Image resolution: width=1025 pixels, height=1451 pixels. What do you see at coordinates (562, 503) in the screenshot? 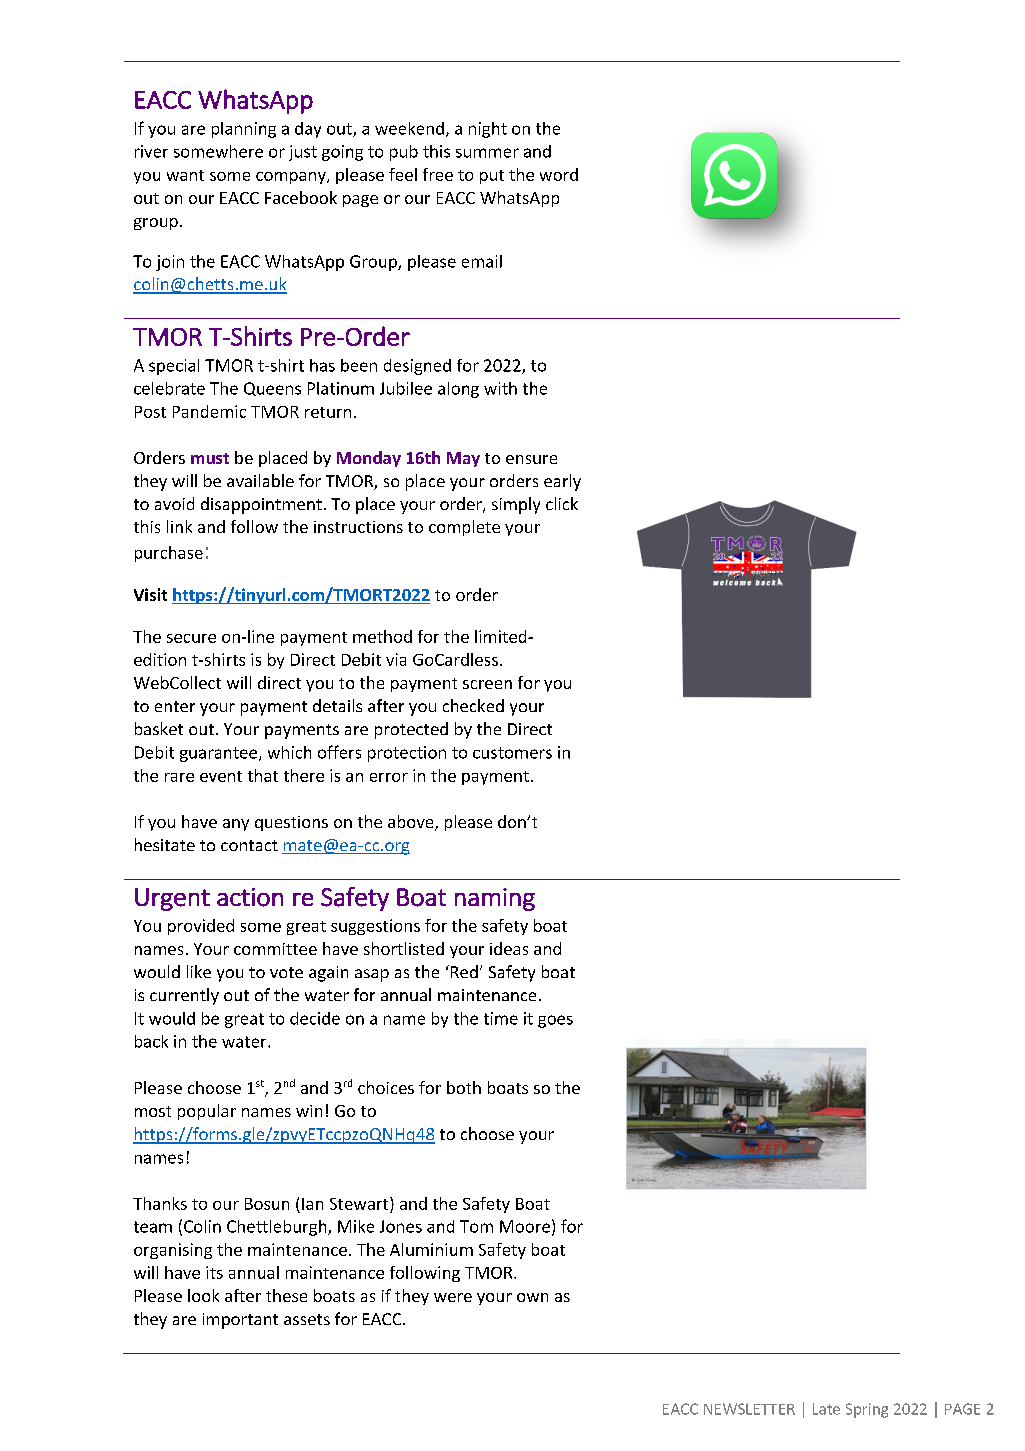
I see `click` at bounding box center [562, 503].
